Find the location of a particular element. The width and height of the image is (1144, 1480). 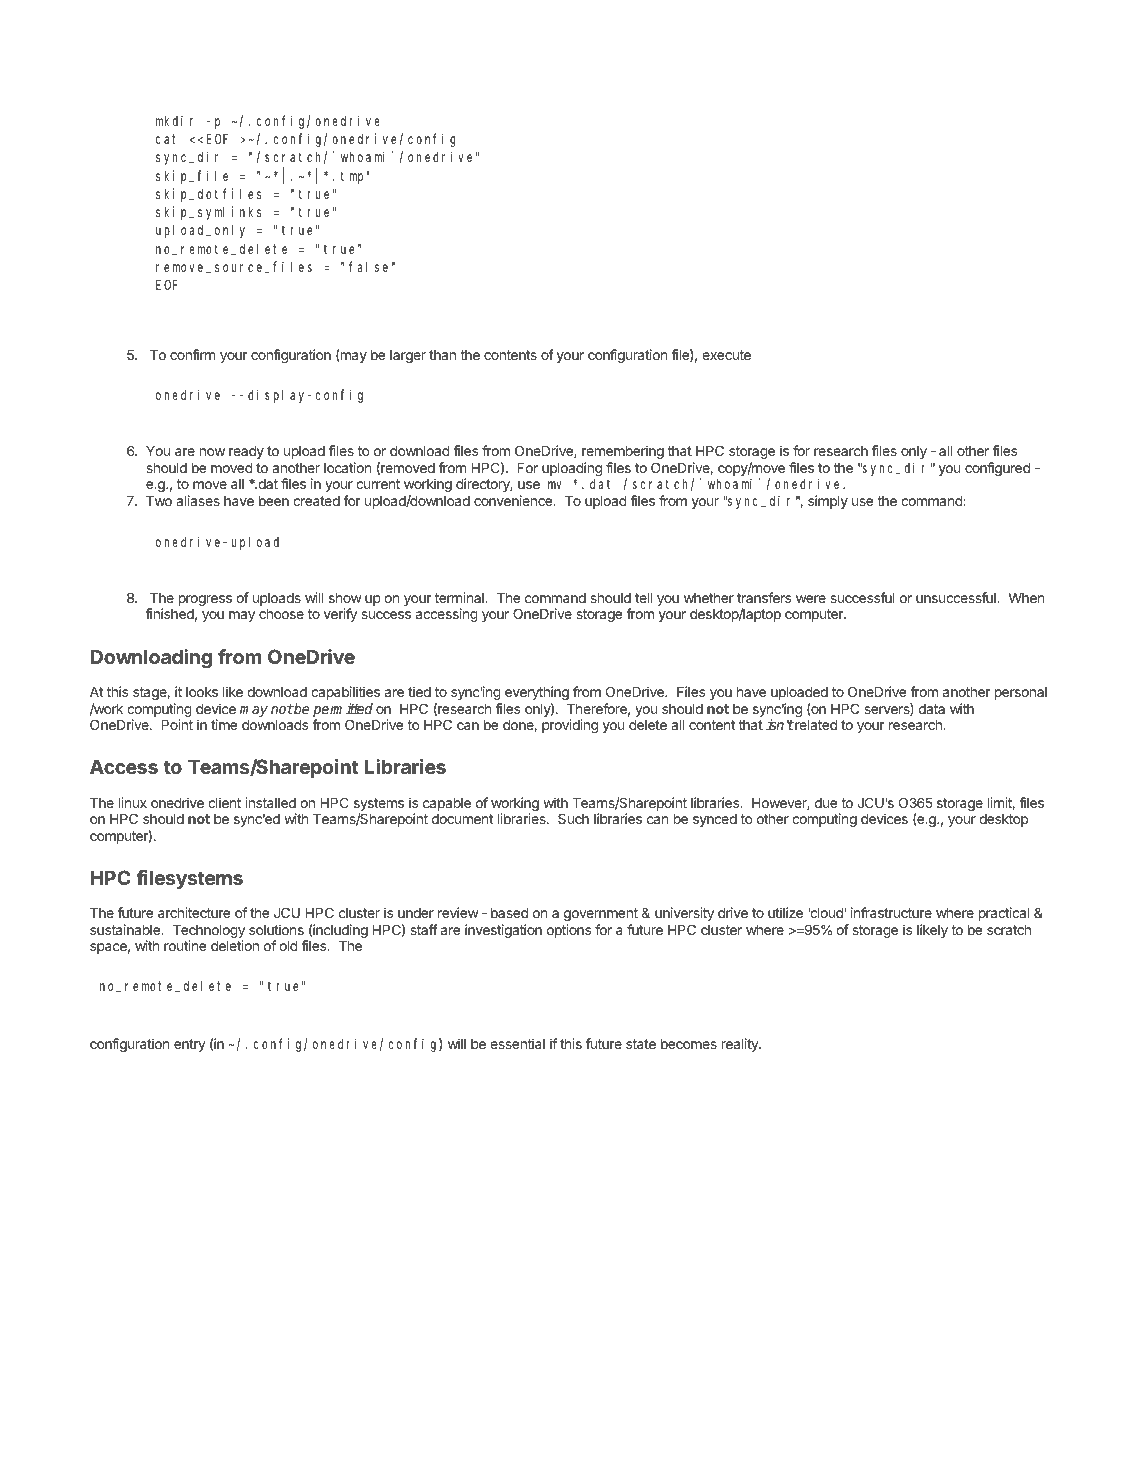

execute is located at coordinates (726, 355).
